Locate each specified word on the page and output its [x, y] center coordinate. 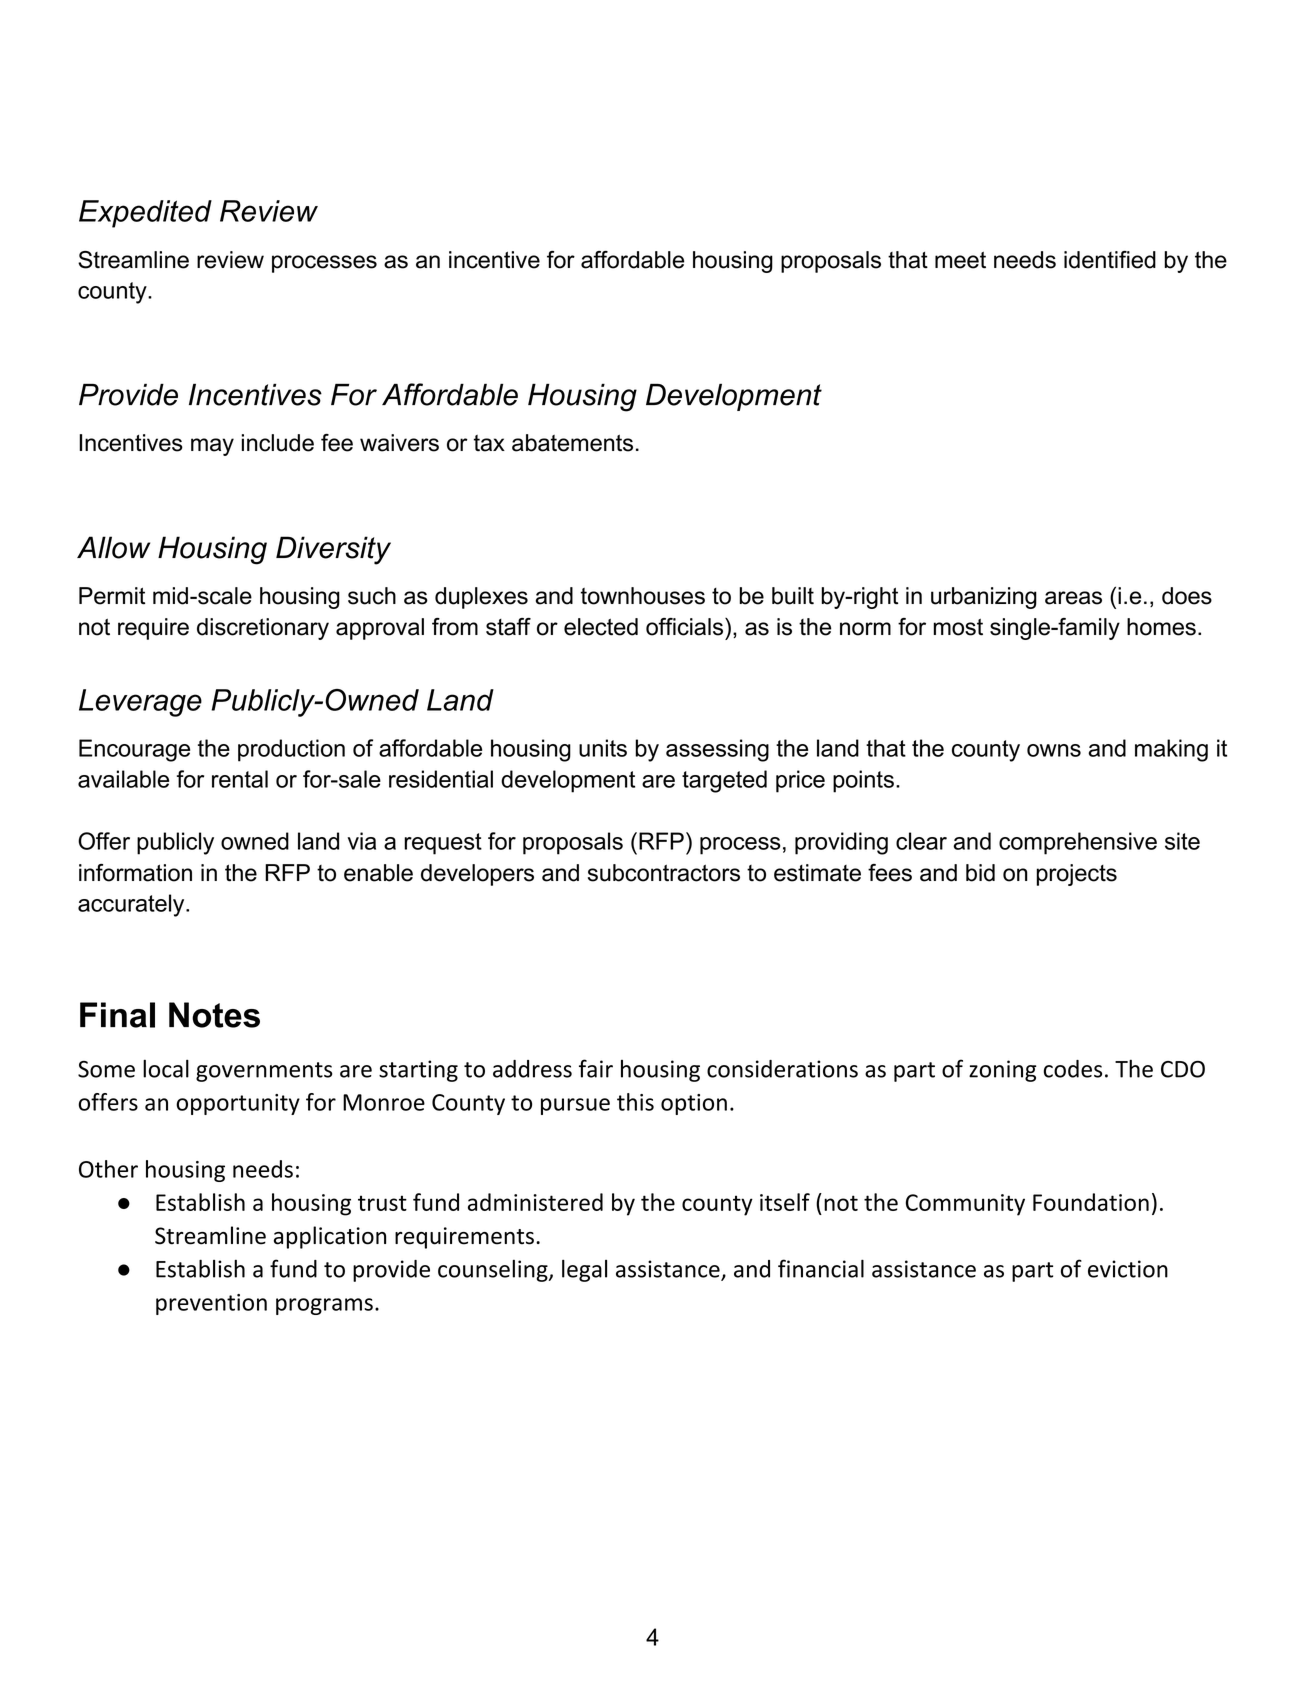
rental [240, 779]
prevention [211, 1304]
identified [1110, 260]
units [603, 748]
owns [1054, 750]
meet [960, 260]
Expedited [145, 214]
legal [584, 1271]
